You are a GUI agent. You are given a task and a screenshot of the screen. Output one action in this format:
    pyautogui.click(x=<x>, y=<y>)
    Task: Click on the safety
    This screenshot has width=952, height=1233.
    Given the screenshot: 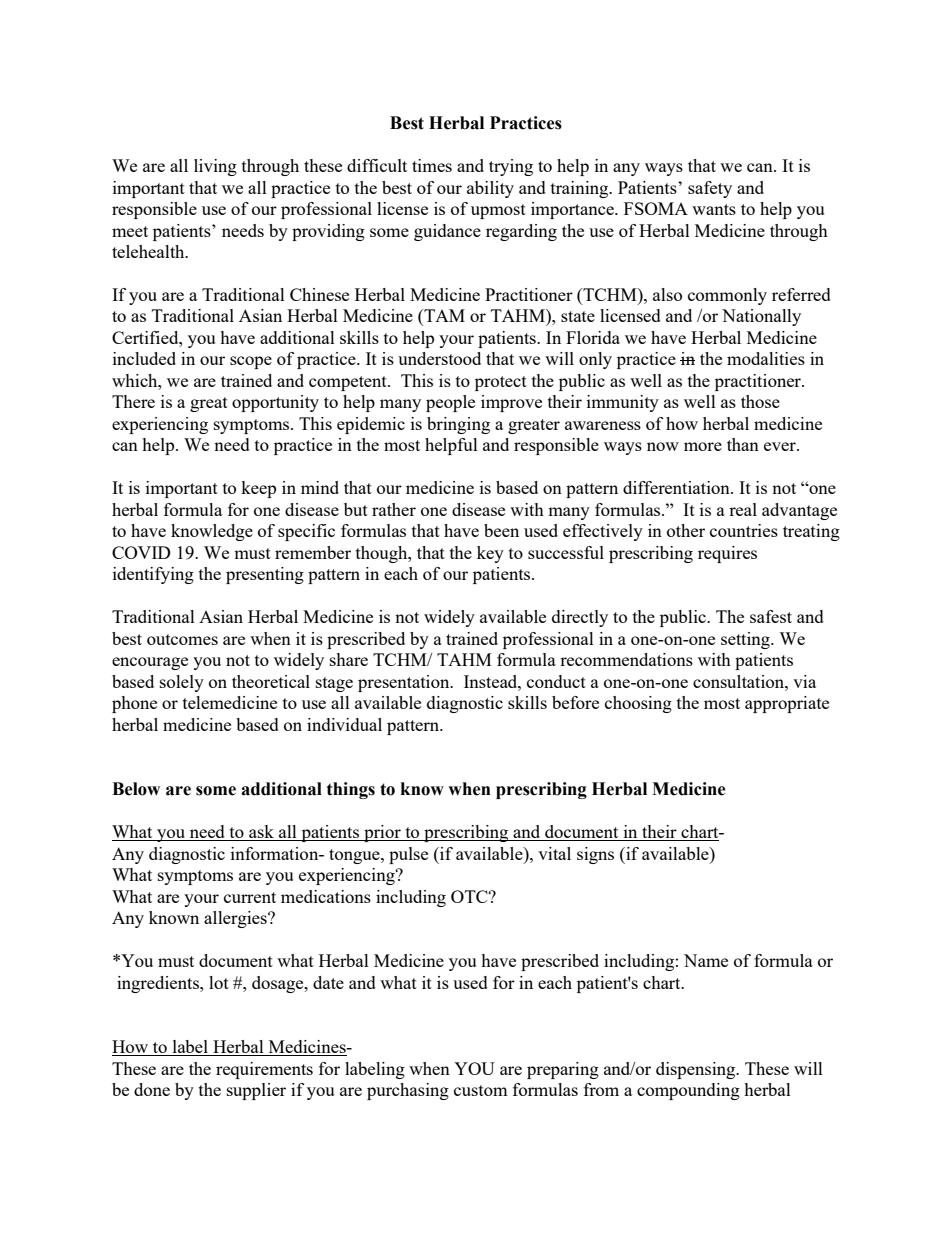 What is the action you would take?
    pyautogui.click(x=710, y=189)
